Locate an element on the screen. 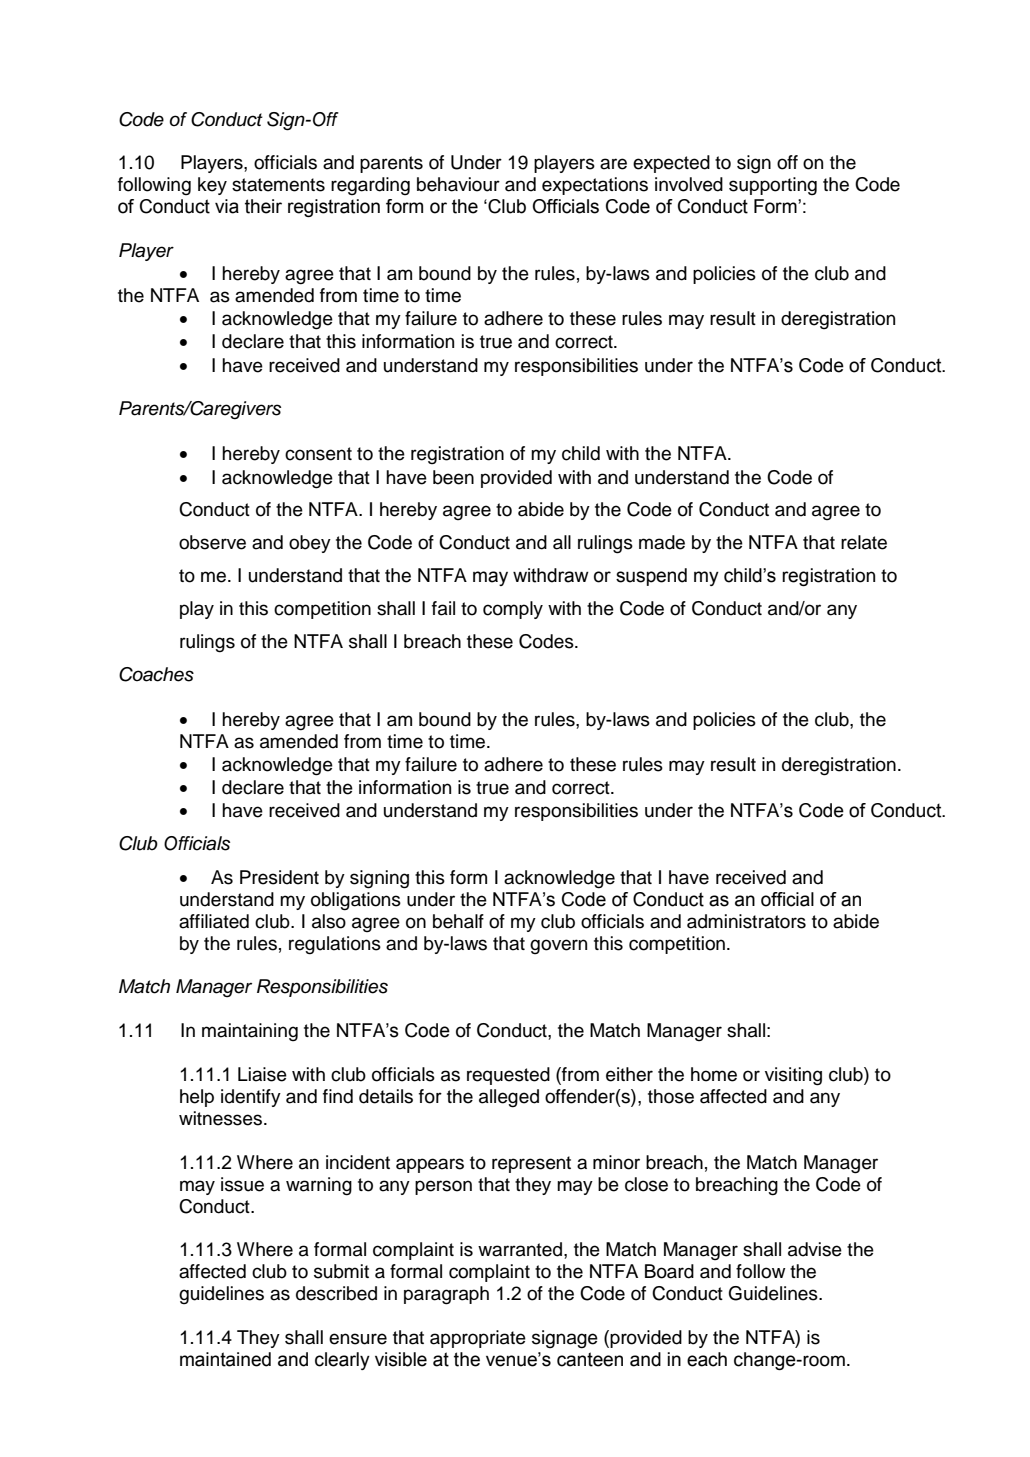 This screenshot has width=1030, height=1457. Coaches is located at coordinates (156, 674).
